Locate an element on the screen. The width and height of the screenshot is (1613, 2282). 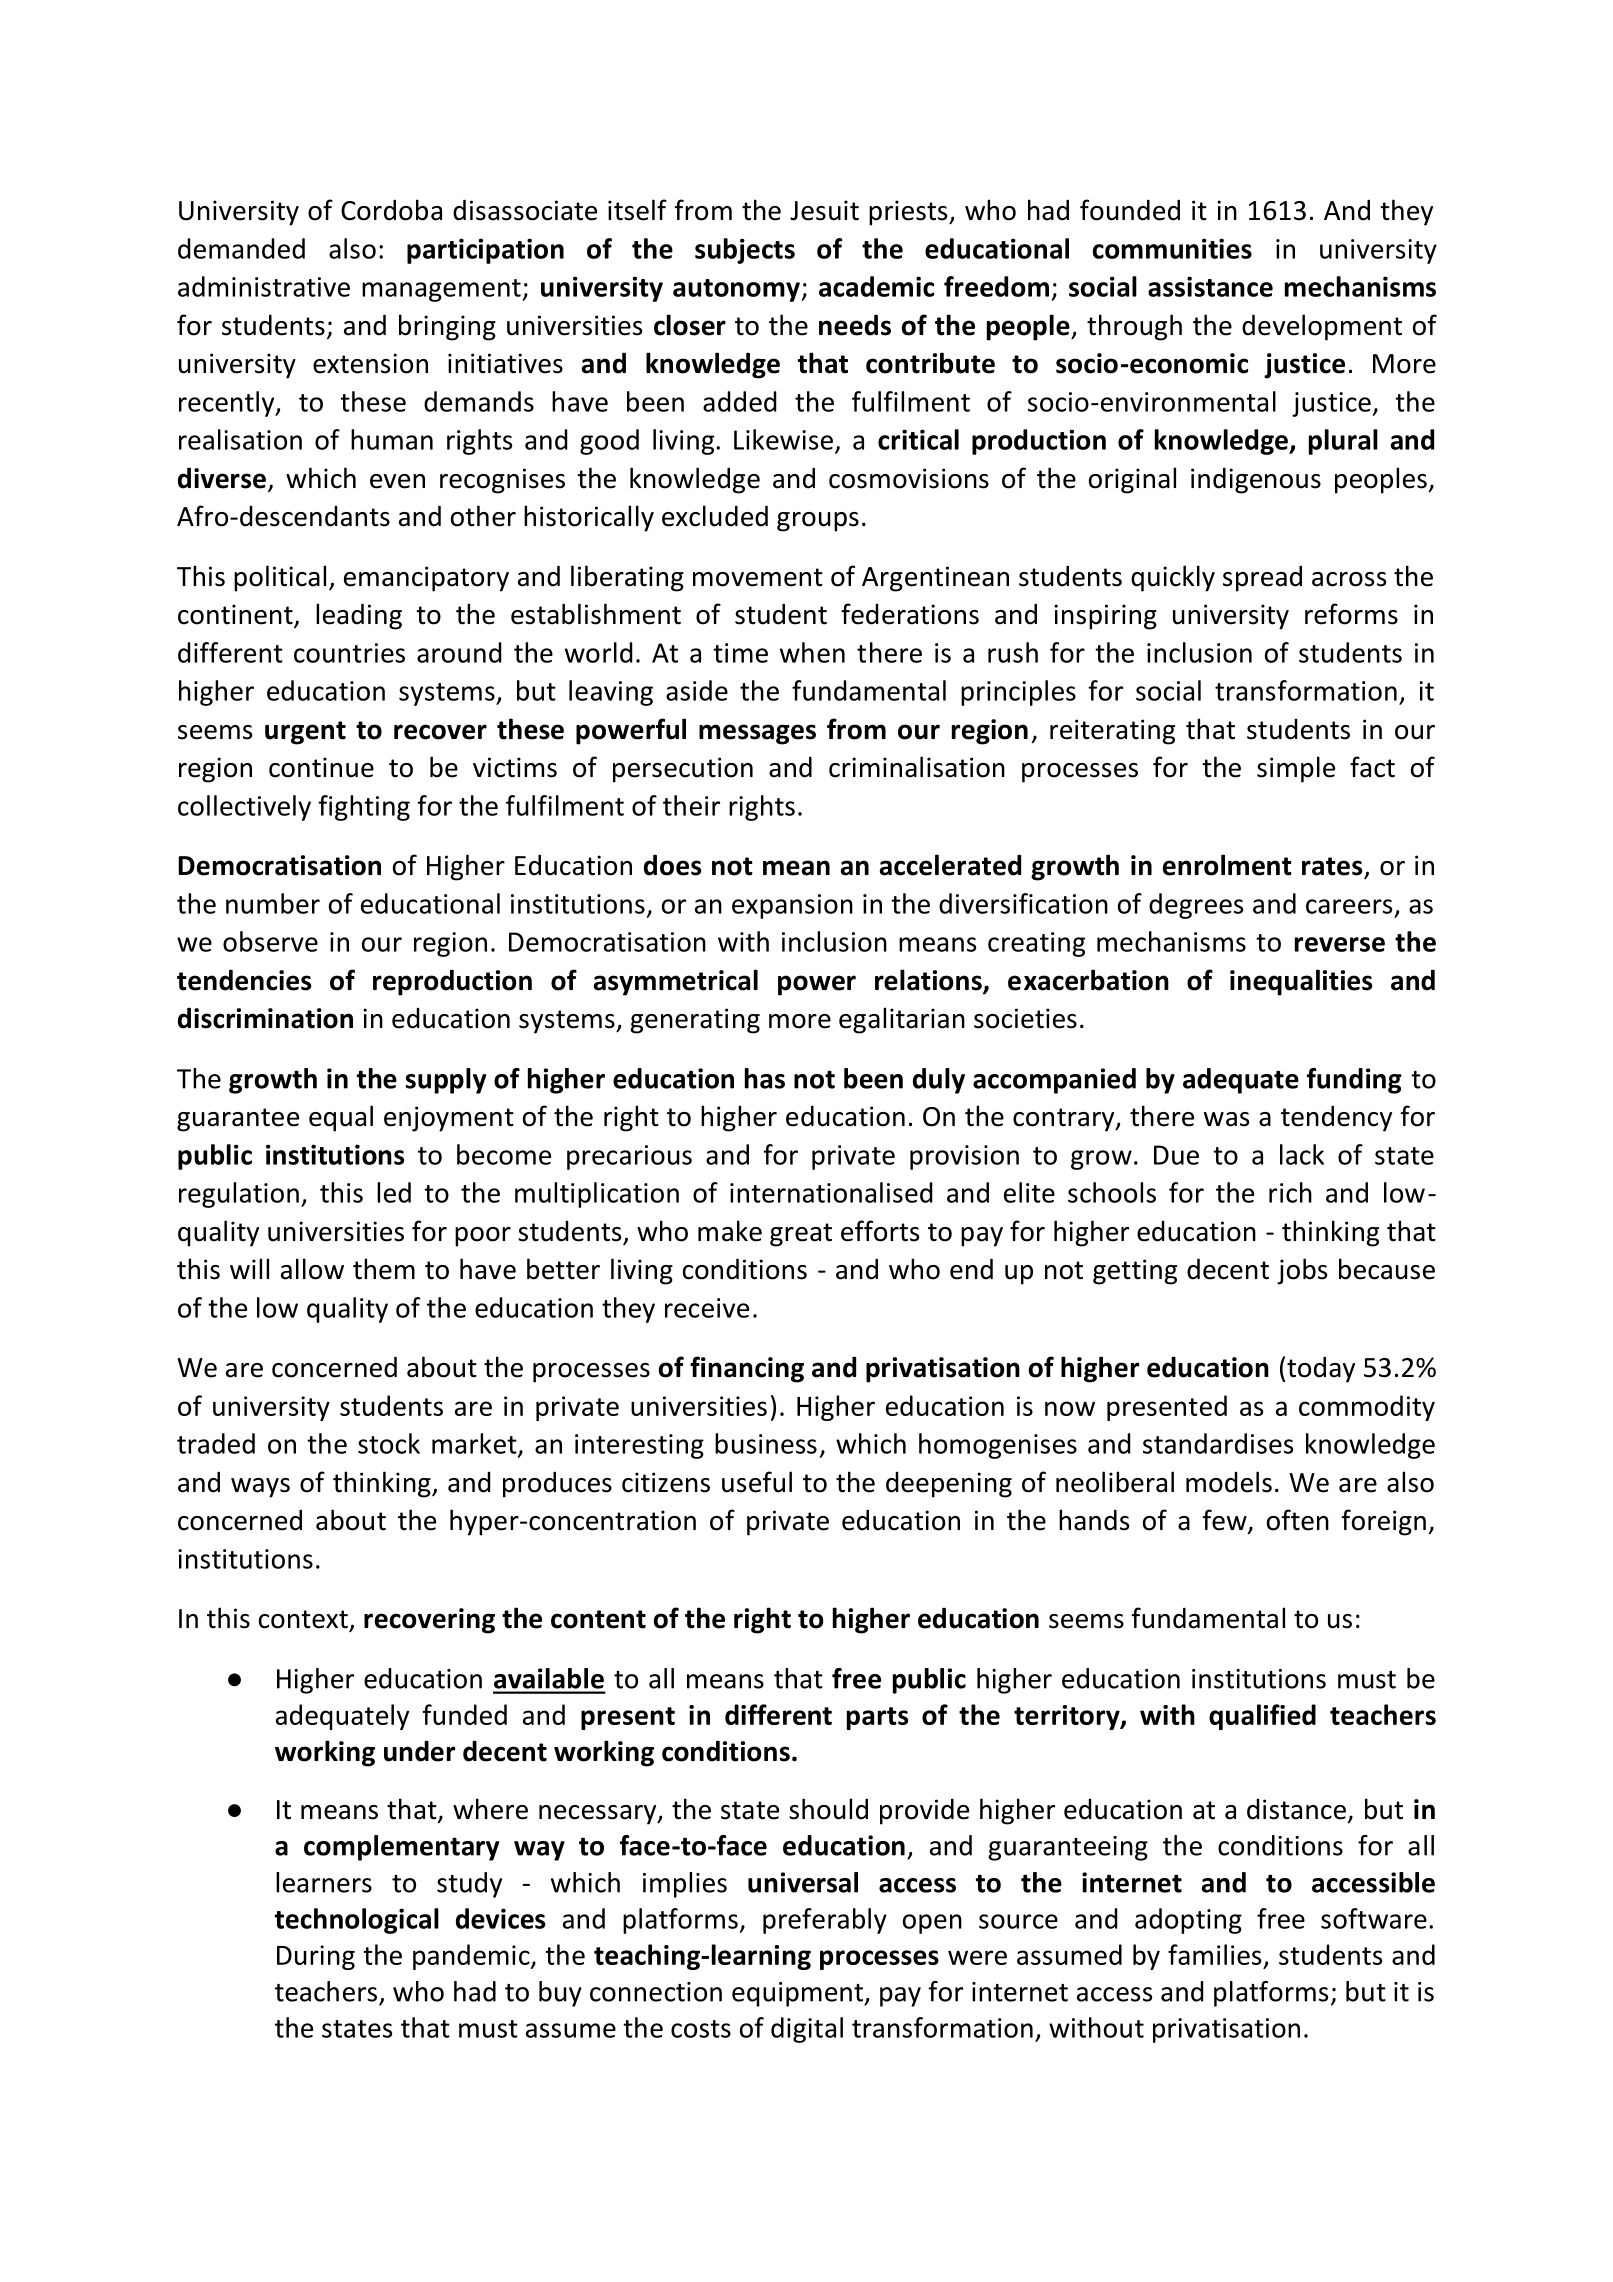
has is located at coordinates (765, 1078).
